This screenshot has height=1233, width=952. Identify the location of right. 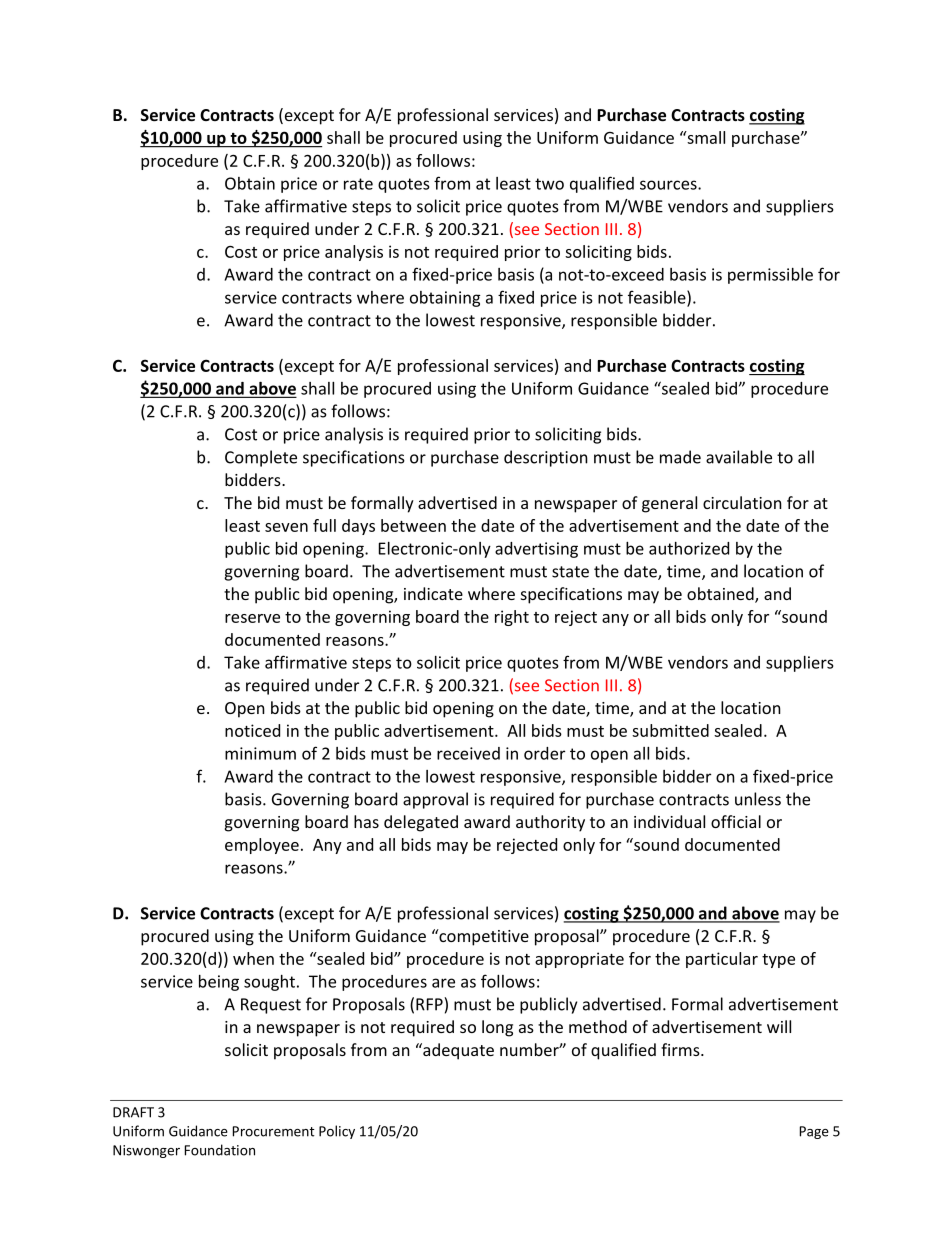
(512, 618).
